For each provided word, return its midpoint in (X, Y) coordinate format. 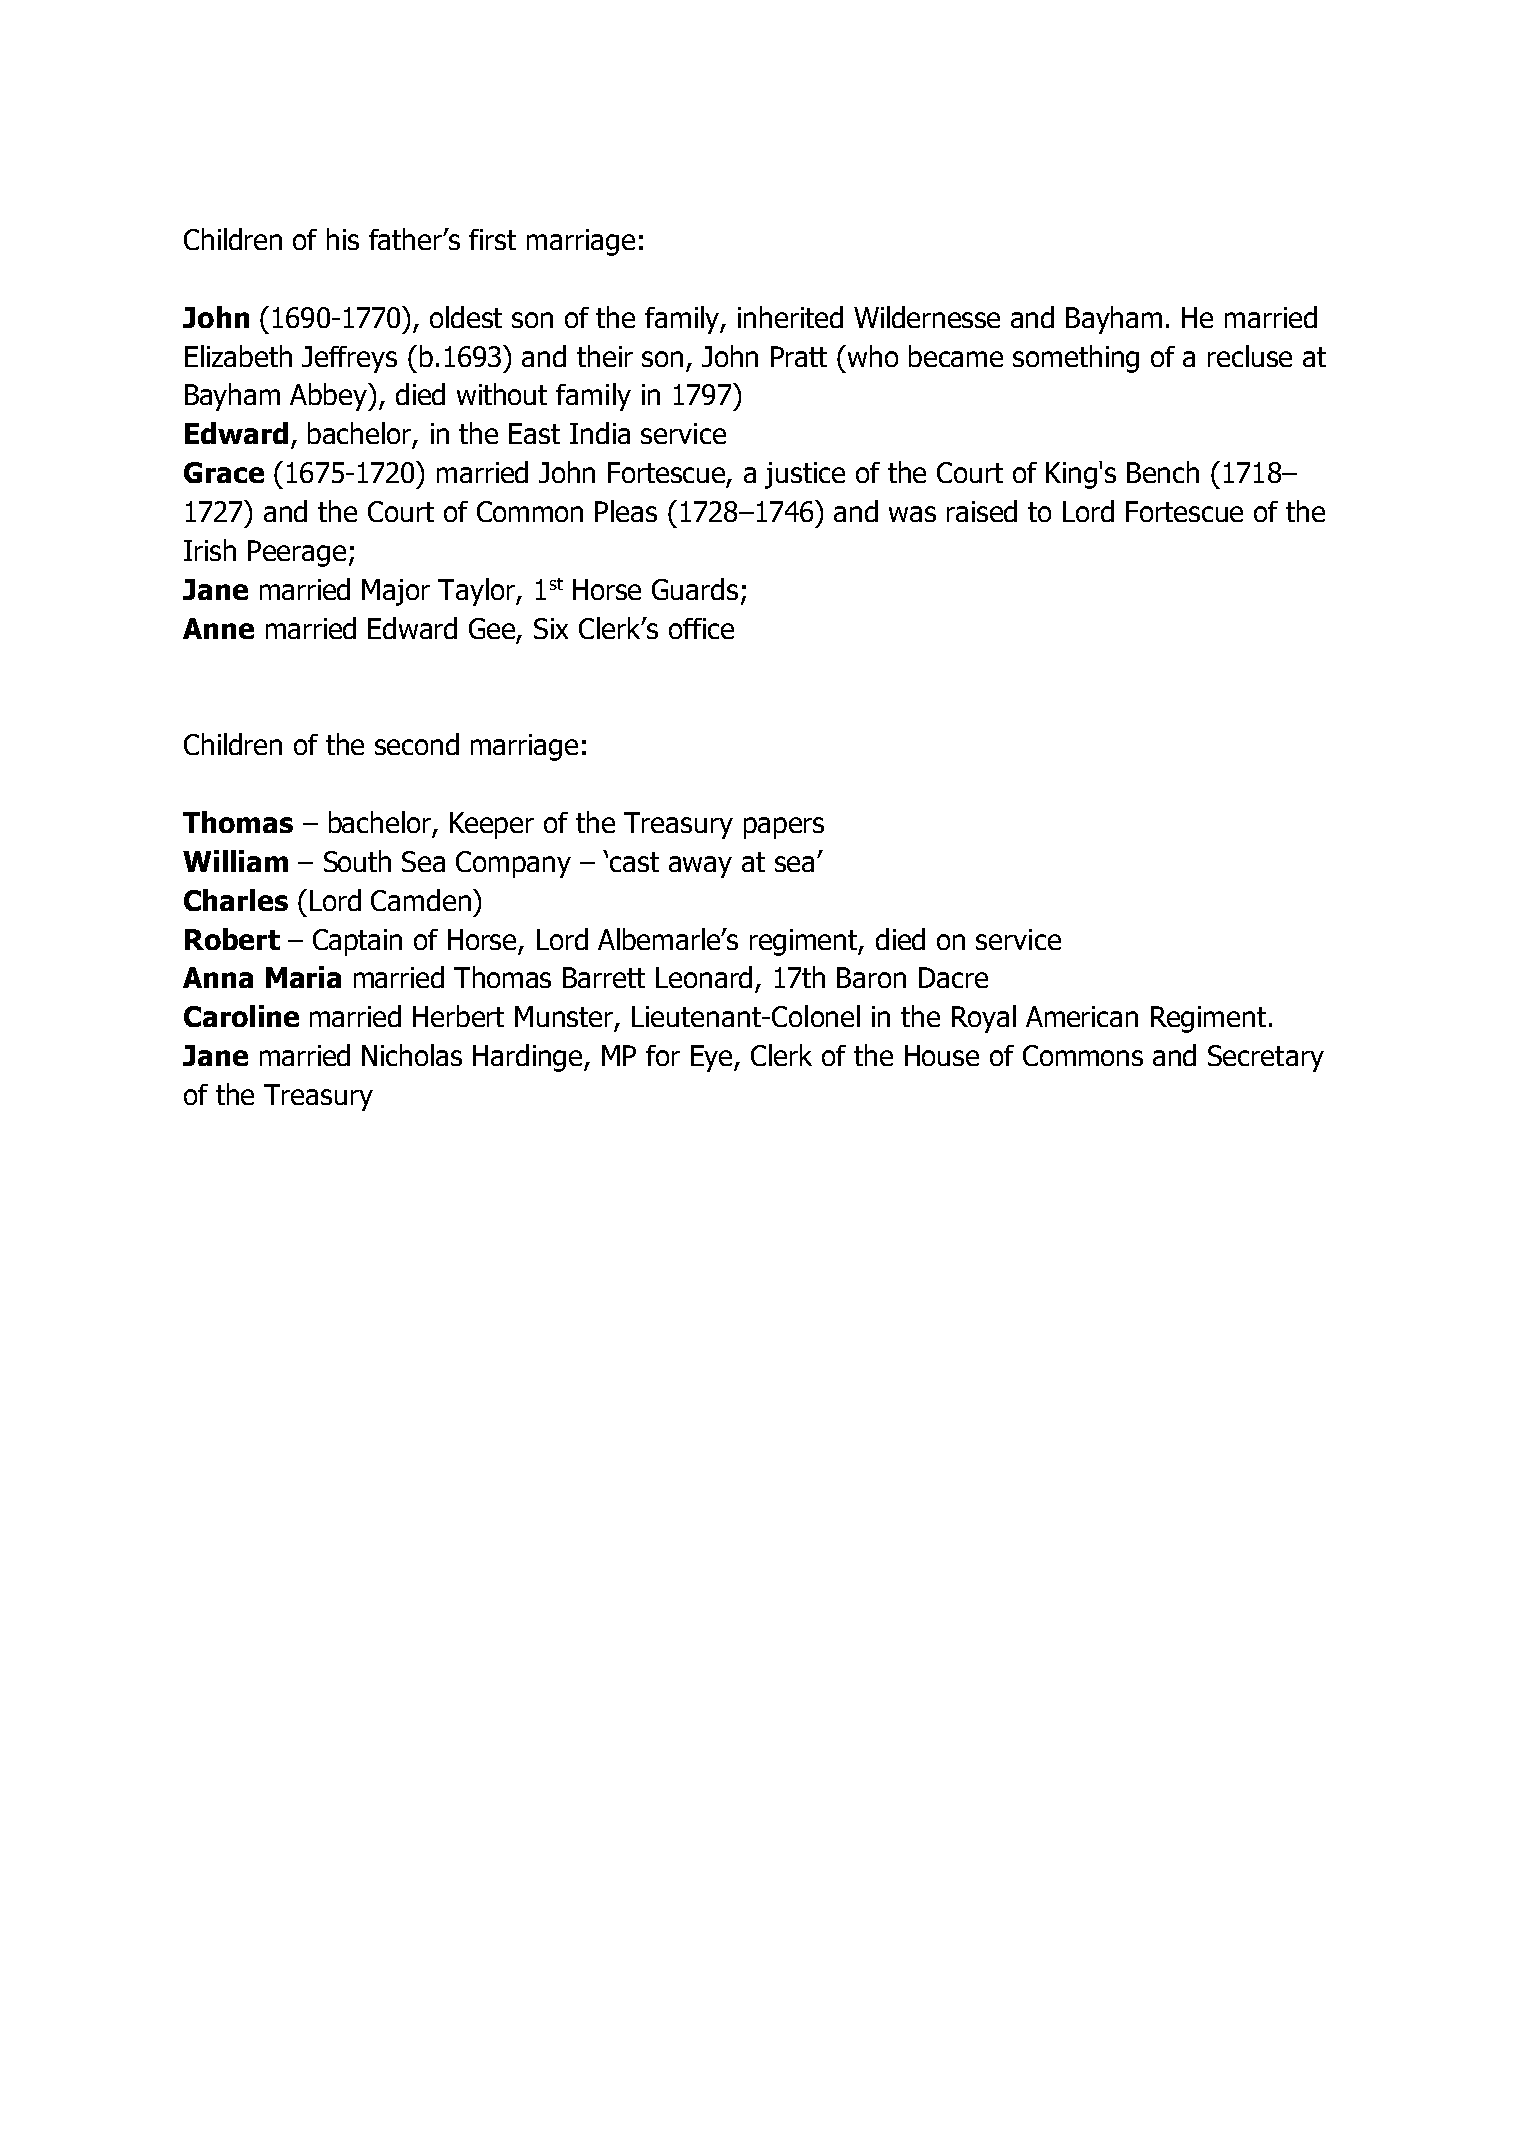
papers (784, 828)
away (700, 867)
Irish (210, 550)
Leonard (704, 977)
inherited (790, 317)
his (343, 239)
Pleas (626, 511)
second (417, 744)
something (1076, 359)
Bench (1163, 472)
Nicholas (412, 1055)
